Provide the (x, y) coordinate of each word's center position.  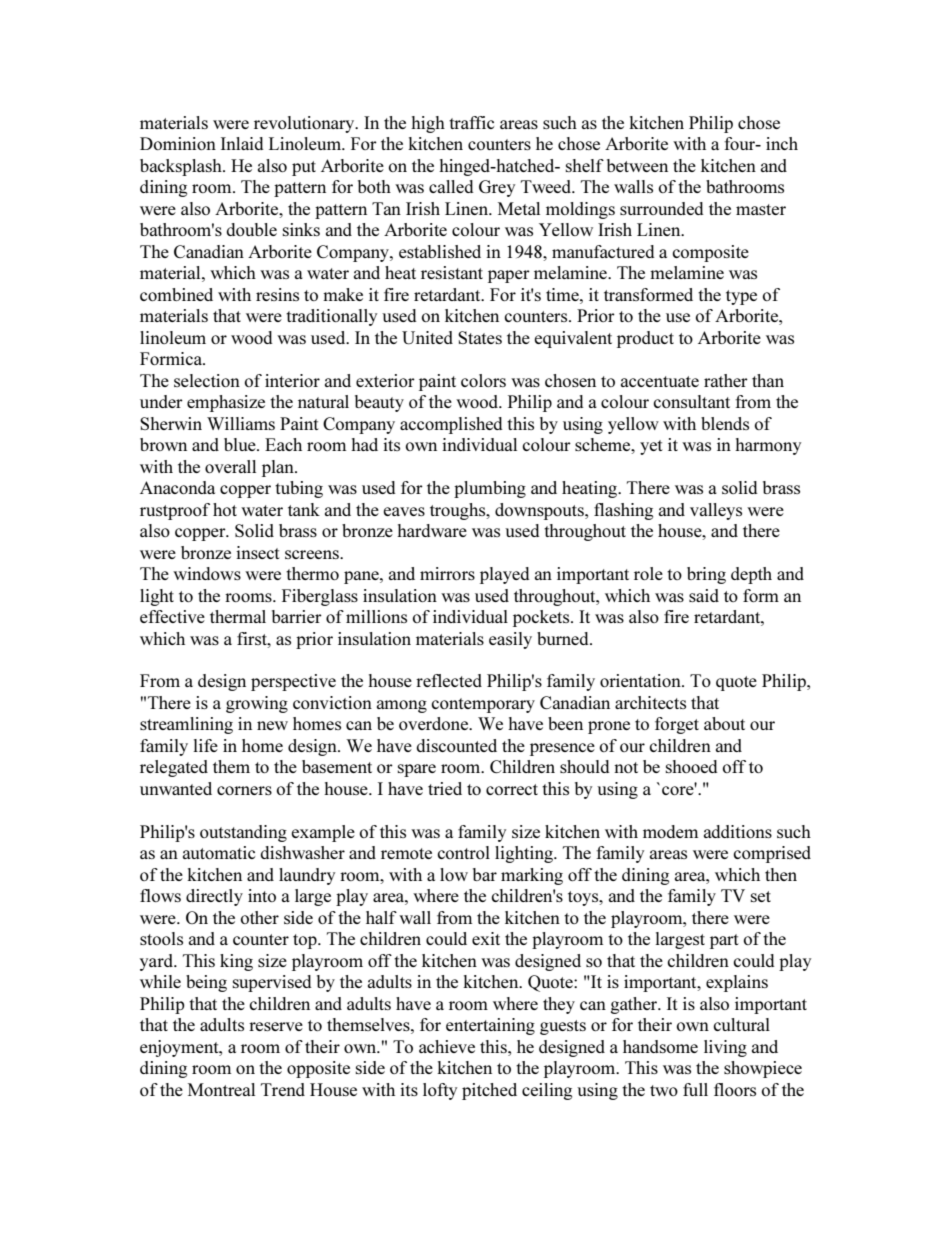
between (637, 165)
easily (510, 640)
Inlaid (242, 143)
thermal (238, 616)
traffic (471, 122)
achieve (447, 1046)
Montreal (221, 1089)
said (704, 595)
